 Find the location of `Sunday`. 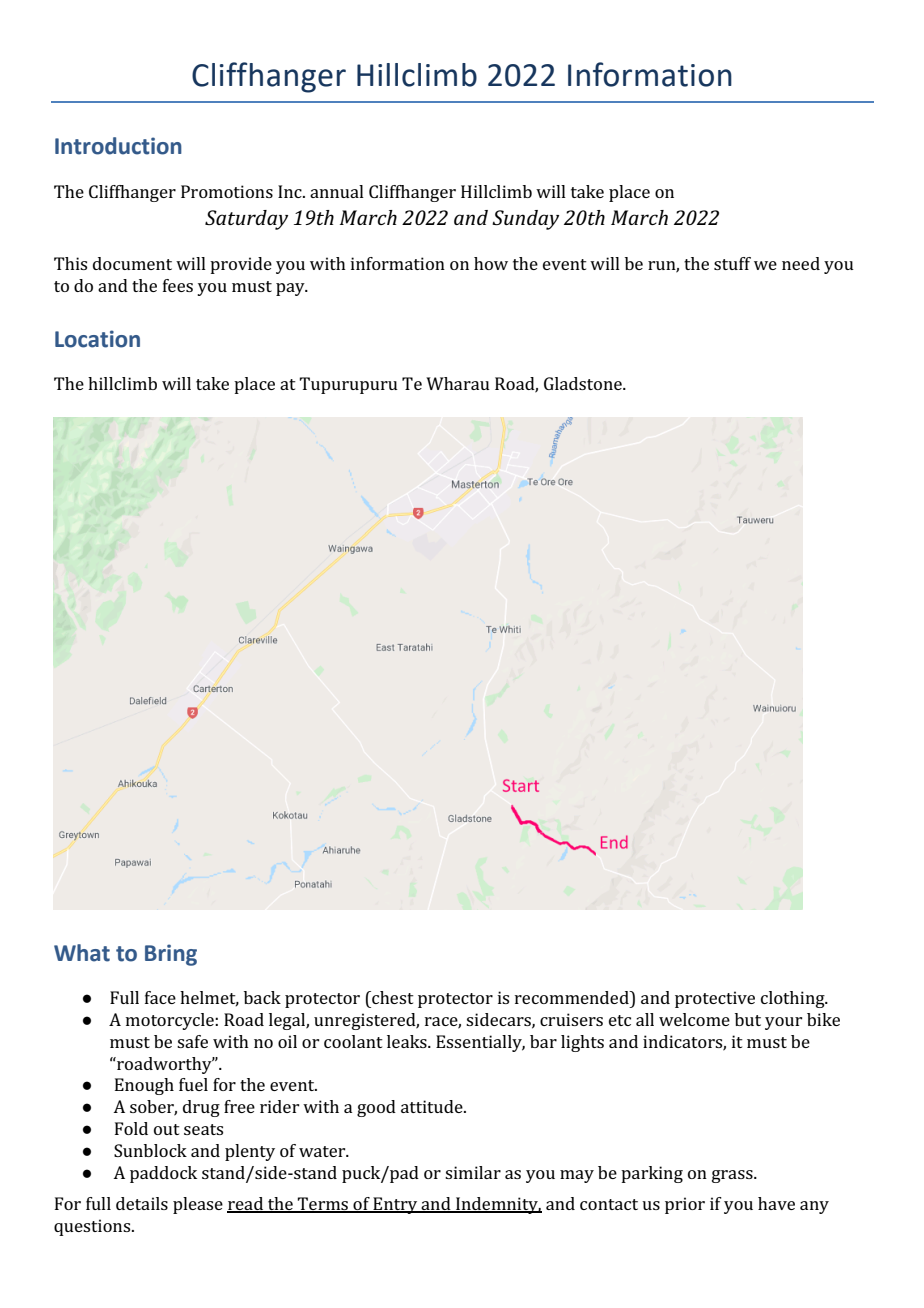

Sunday is located at coordinates (525, 220).
